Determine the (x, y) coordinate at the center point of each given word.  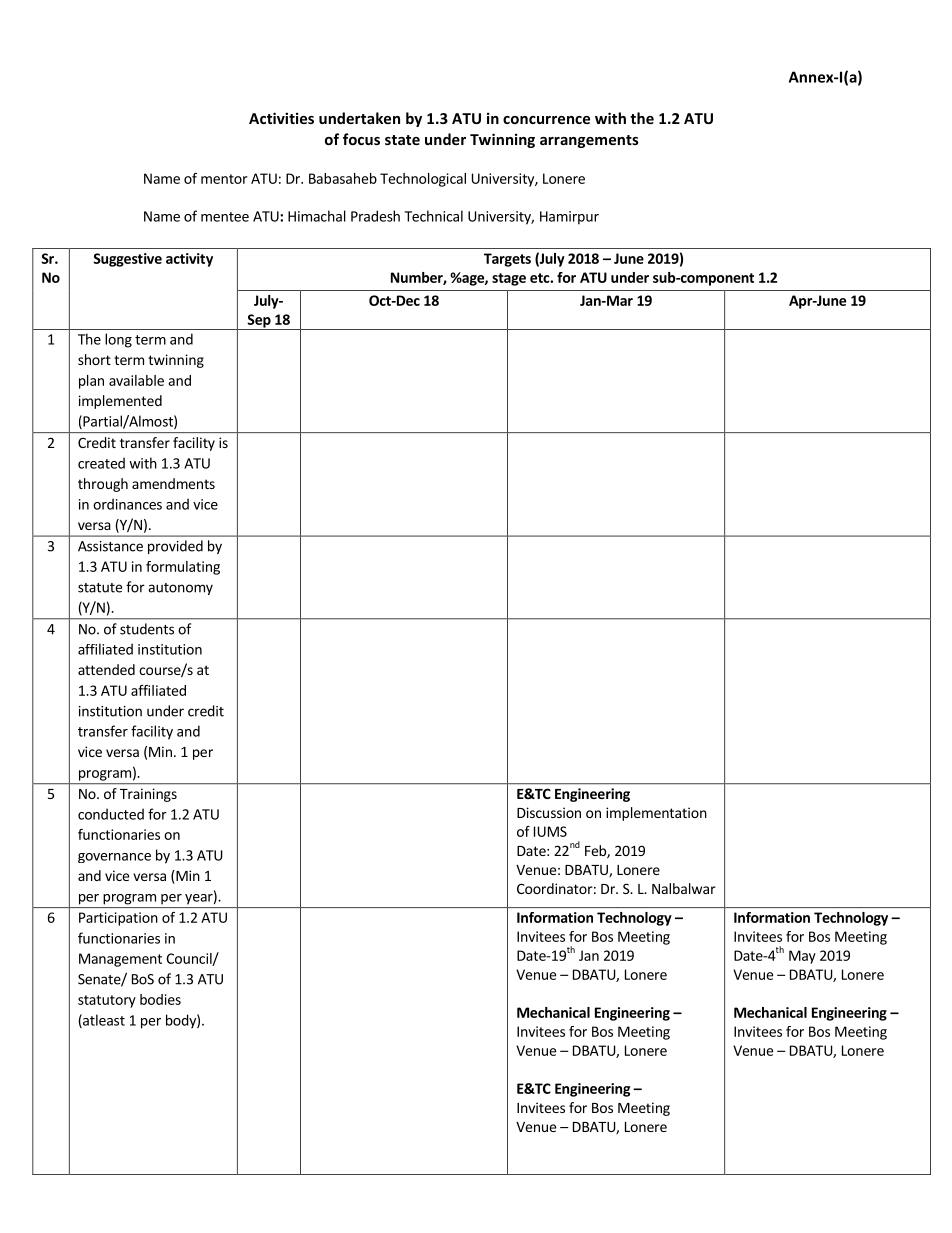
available (136, 380)
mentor (224, 179)
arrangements (589, 141)
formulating (183, 568)
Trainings (148, 795)
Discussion (549, 812)
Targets (507, 260)
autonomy (180, 589)
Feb (596, 852)
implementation (656, 814)
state (402, 140)
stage (509, 279)
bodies (160, 999)
